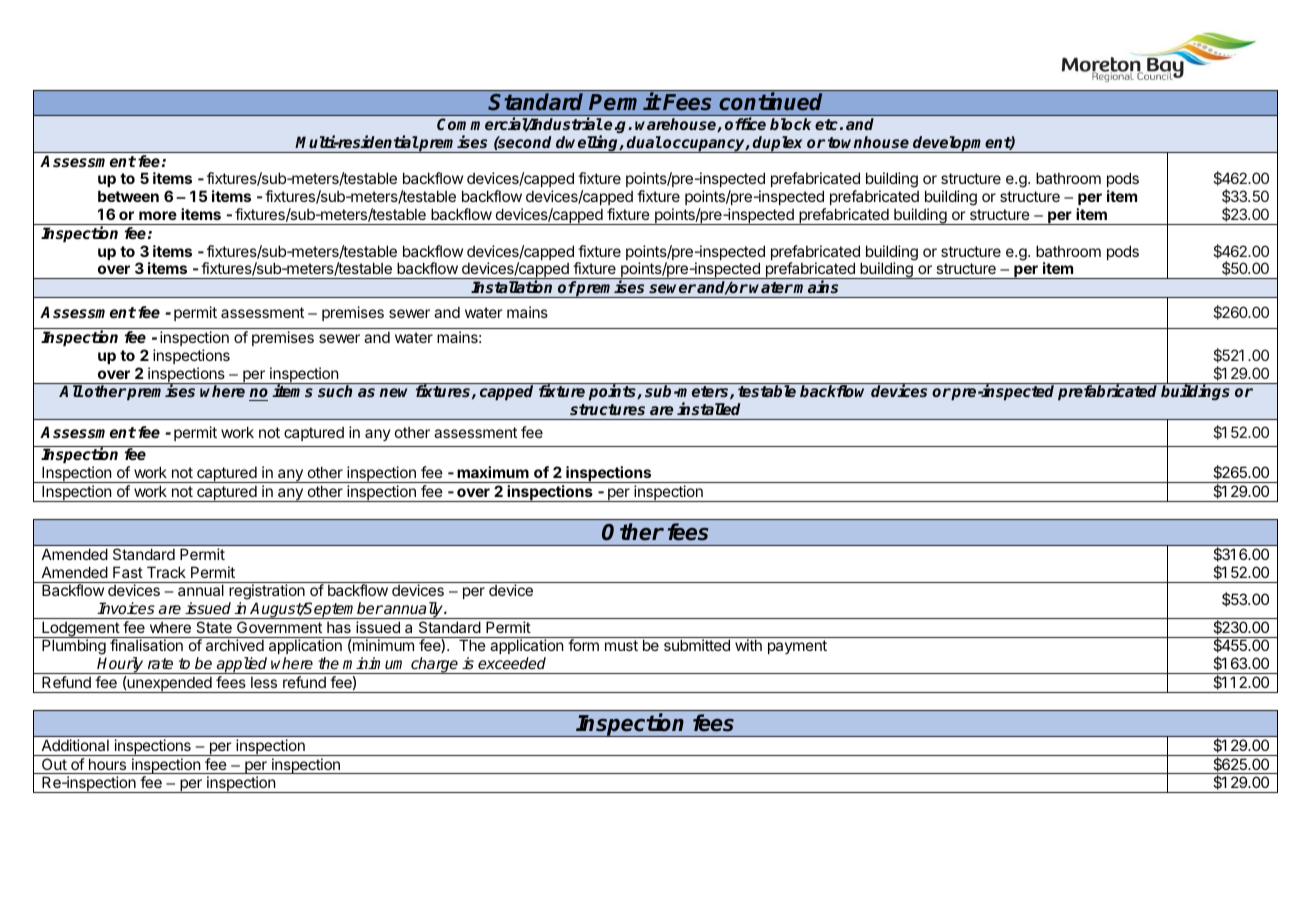  I want to click on dual, so click(644, 142).
